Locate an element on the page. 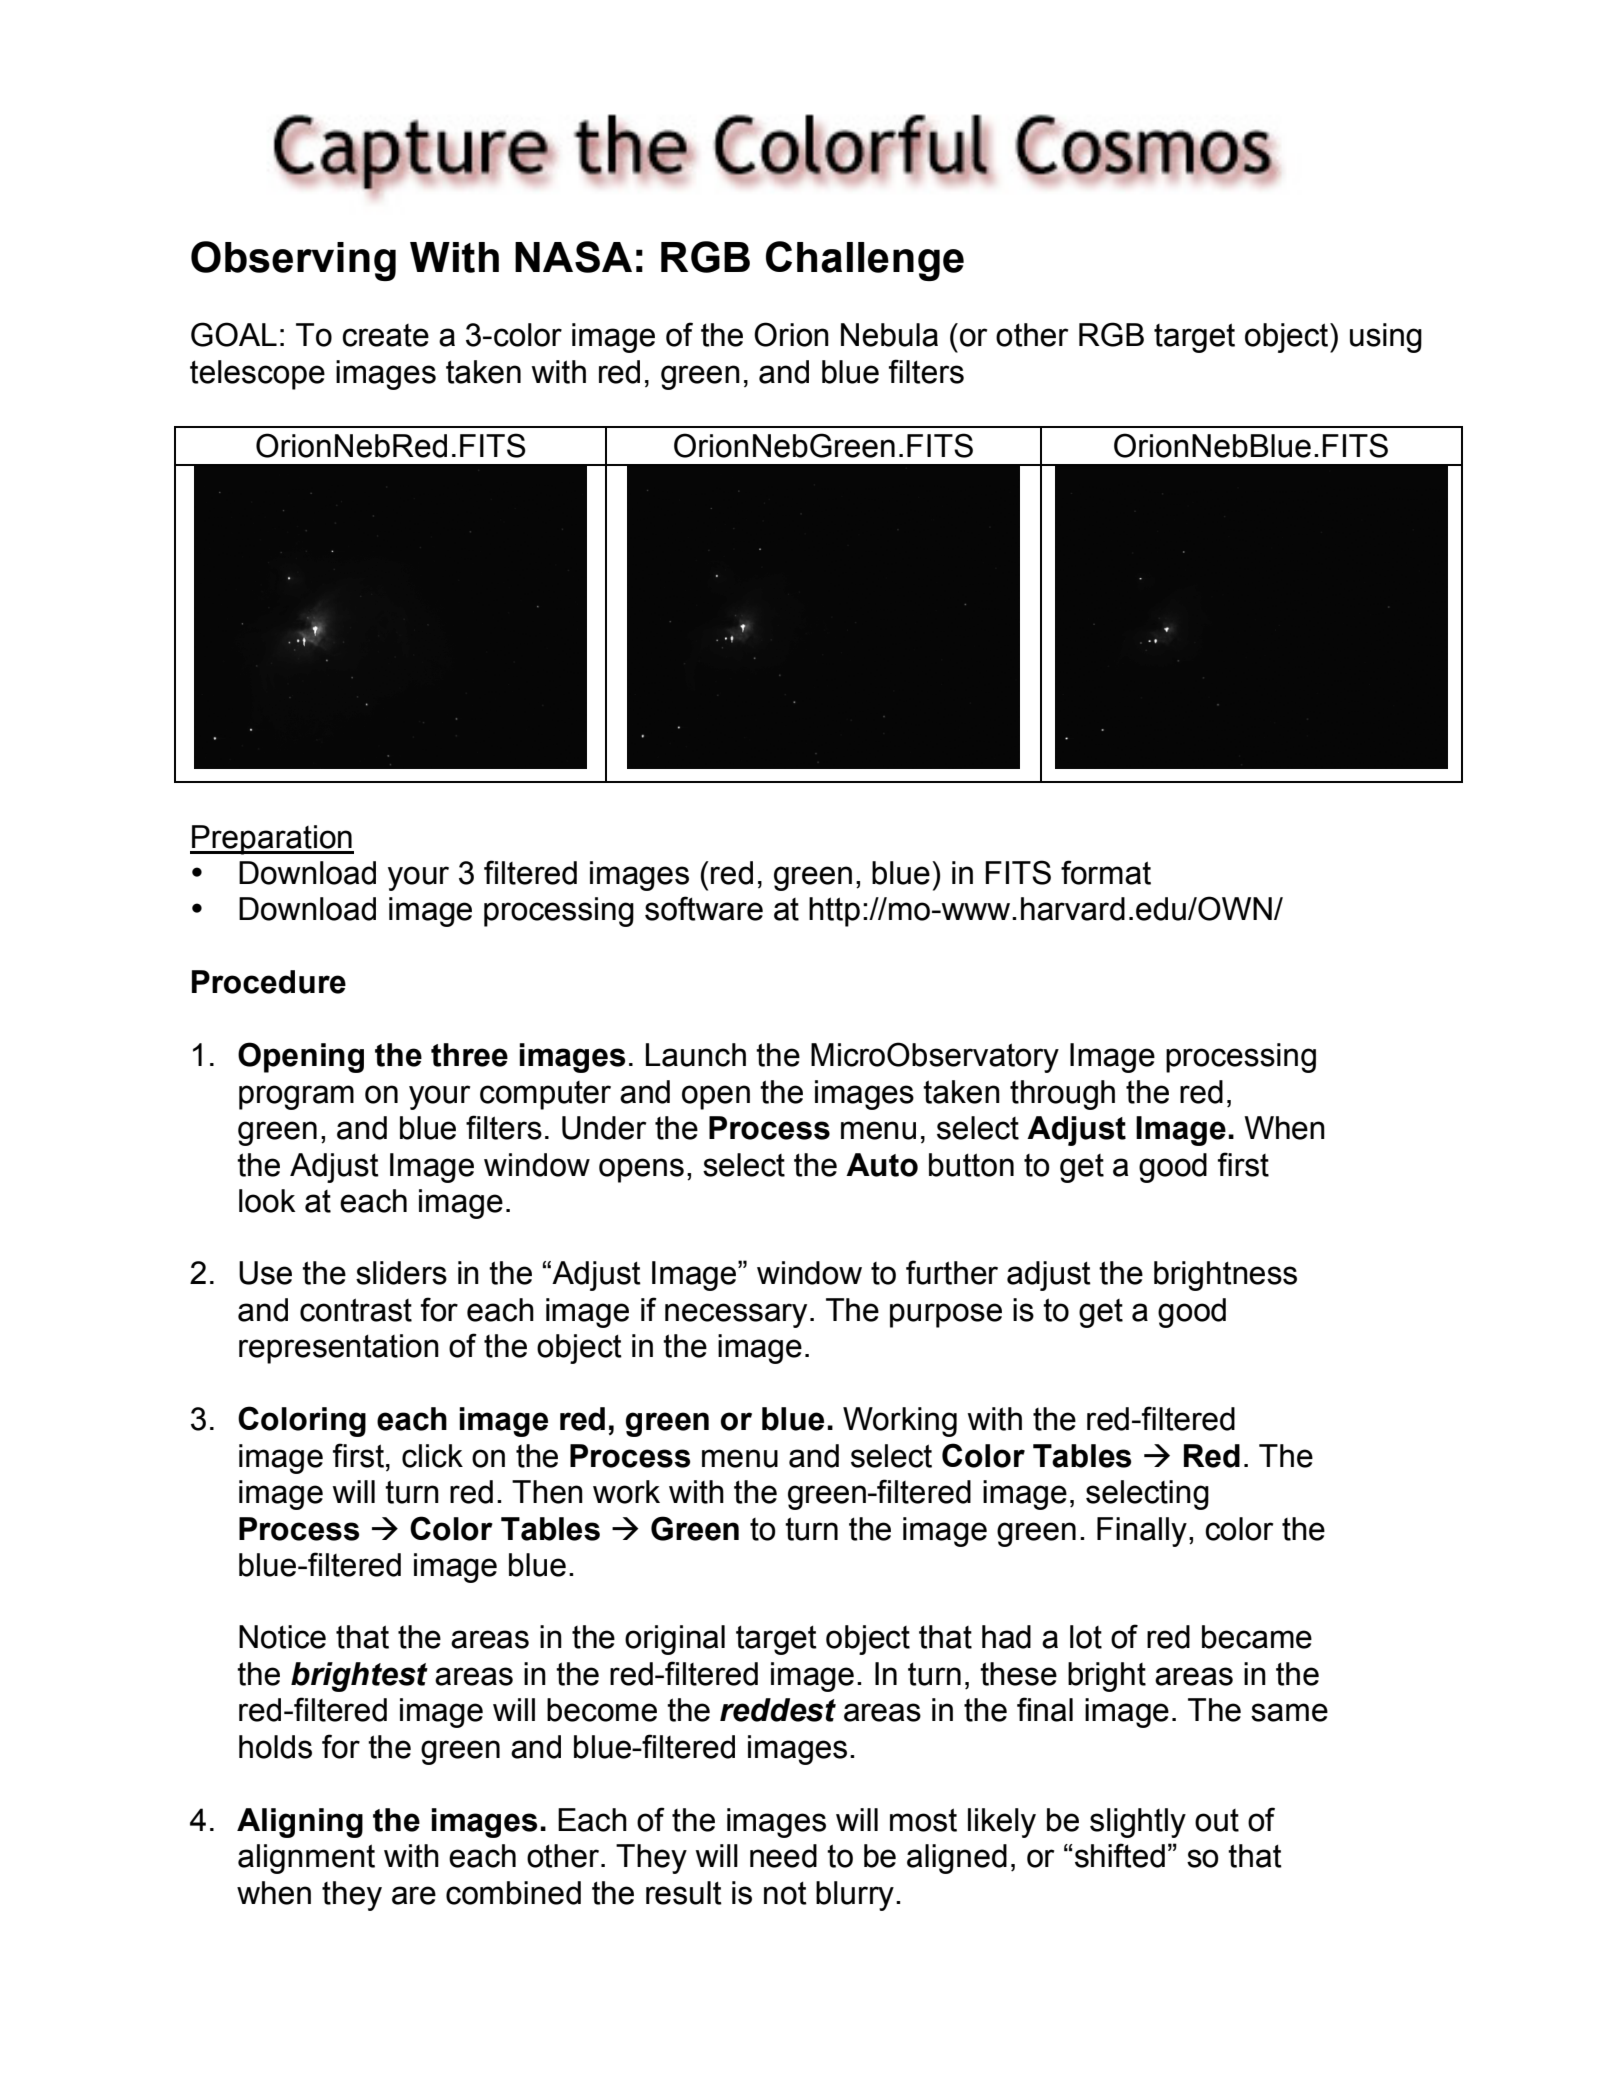  alignment is located at coordinates (306, 1859).
